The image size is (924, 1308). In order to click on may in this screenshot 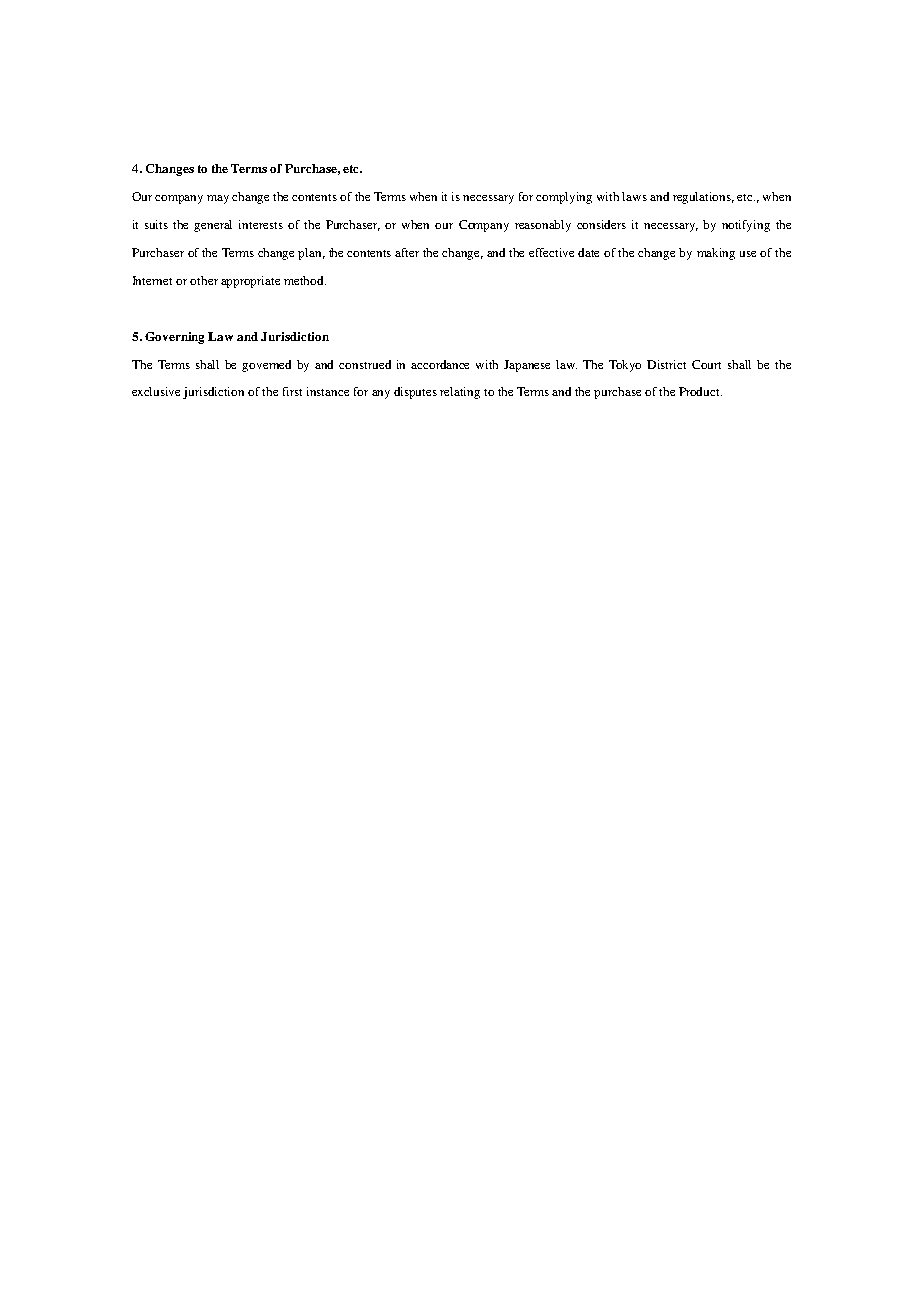, I will do `click(218, 199)`.
